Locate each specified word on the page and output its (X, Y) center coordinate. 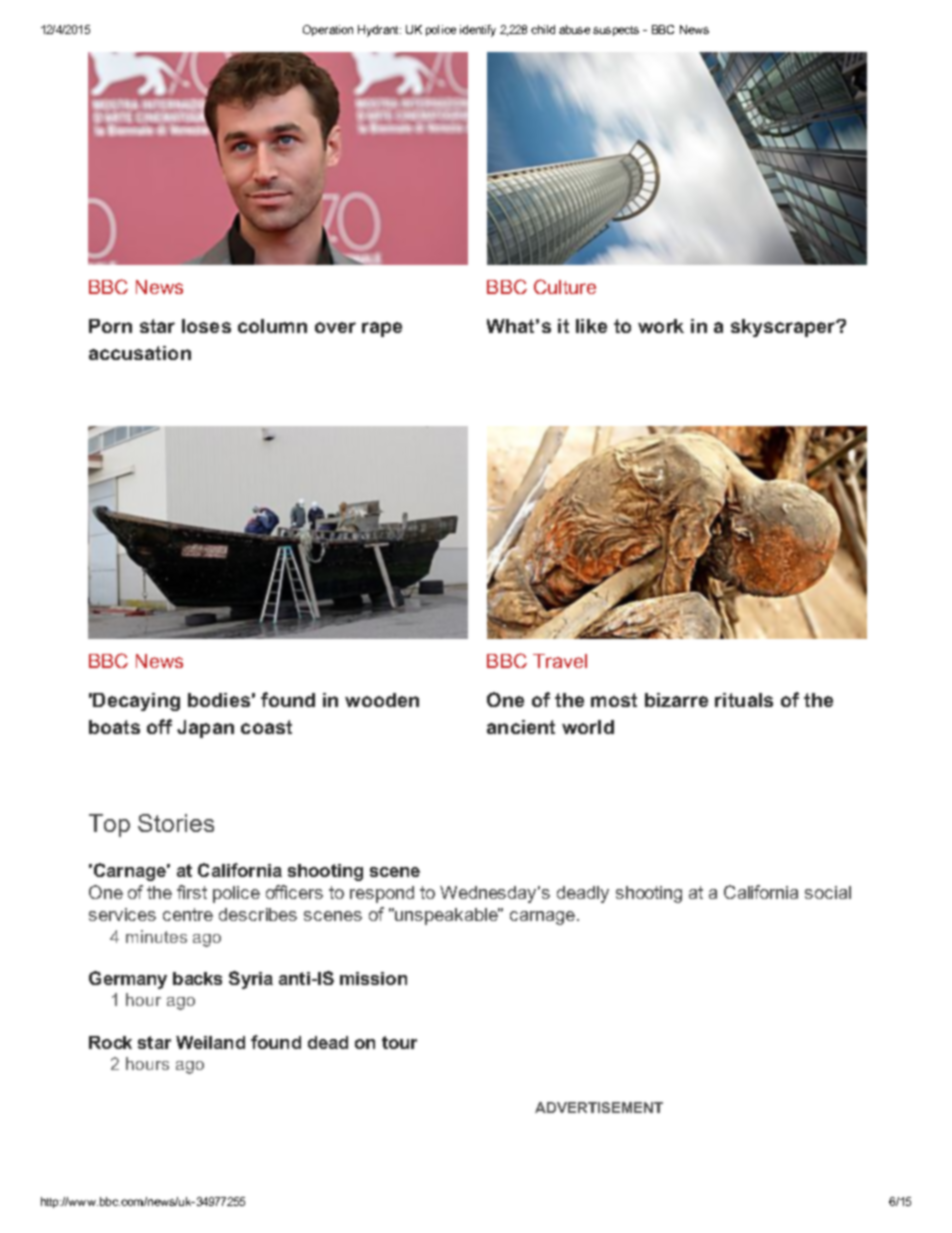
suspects (616, 31)
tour (399, 1042)
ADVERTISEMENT (599, 1107)
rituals (744, 700)
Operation (328, 30)
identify (478, 31)
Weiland (210, 1042)
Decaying (136, 702)
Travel (560, 661)
